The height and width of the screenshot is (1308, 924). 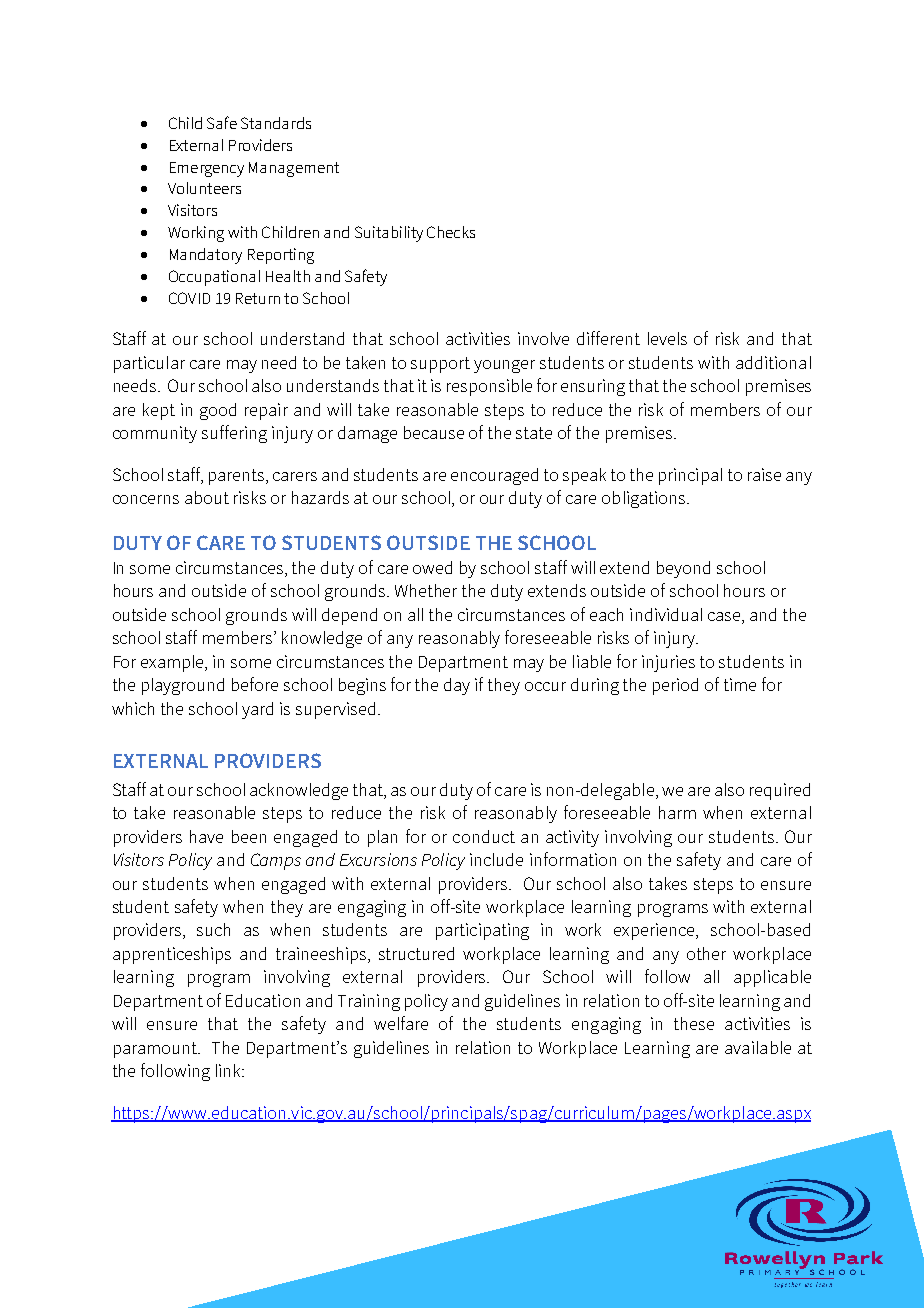 I want to click on because, so click(x=434, y=432).
